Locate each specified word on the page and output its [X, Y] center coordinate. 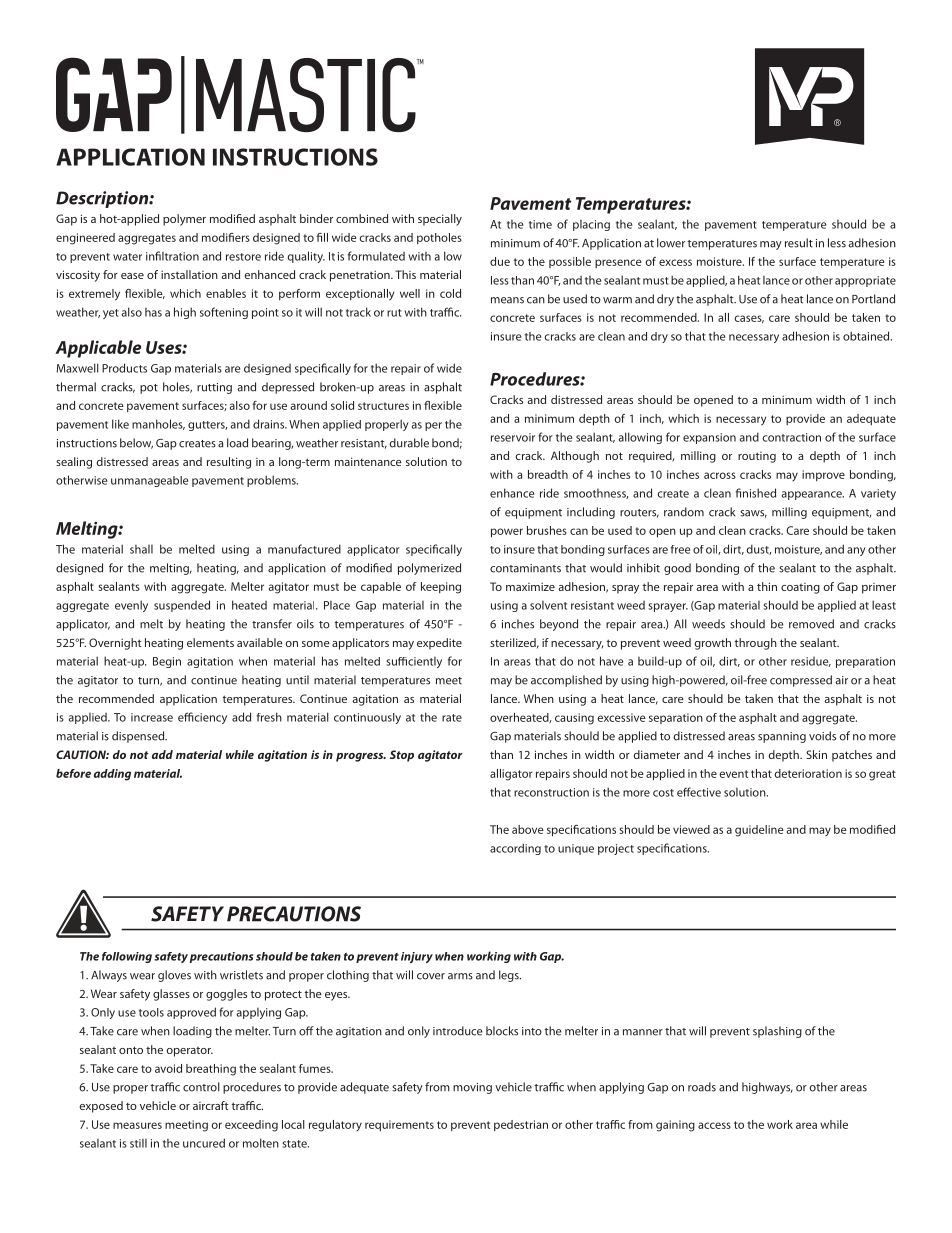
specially [440, 220]
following [127, 957]
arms [460, 976]
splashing [777, 1032]
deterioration [808, 773]
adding [112, 775]
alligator [511, 775]
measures [137, 1125]
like [120, 424]
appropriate [865, 281]
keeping [441, 588]
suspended [182, 606]
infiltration [172, 256]
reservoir [513, 437]
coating [800, 588]
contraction [791, 437]
